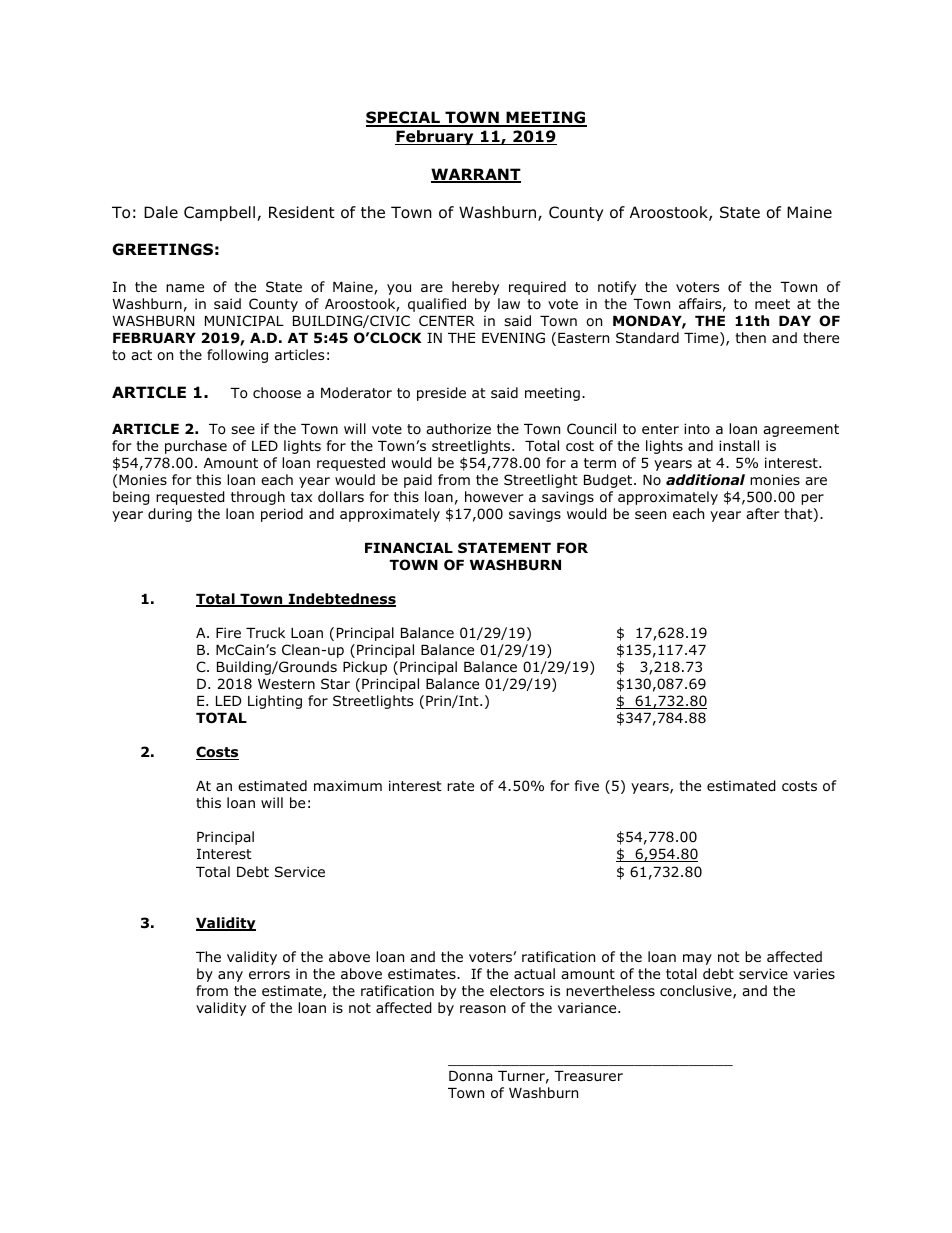 The height and width of the image is (1233, 952). What do you see at coordinates (228, 632) in the image?
I see `Fire` at bounding box center [228, 632].
